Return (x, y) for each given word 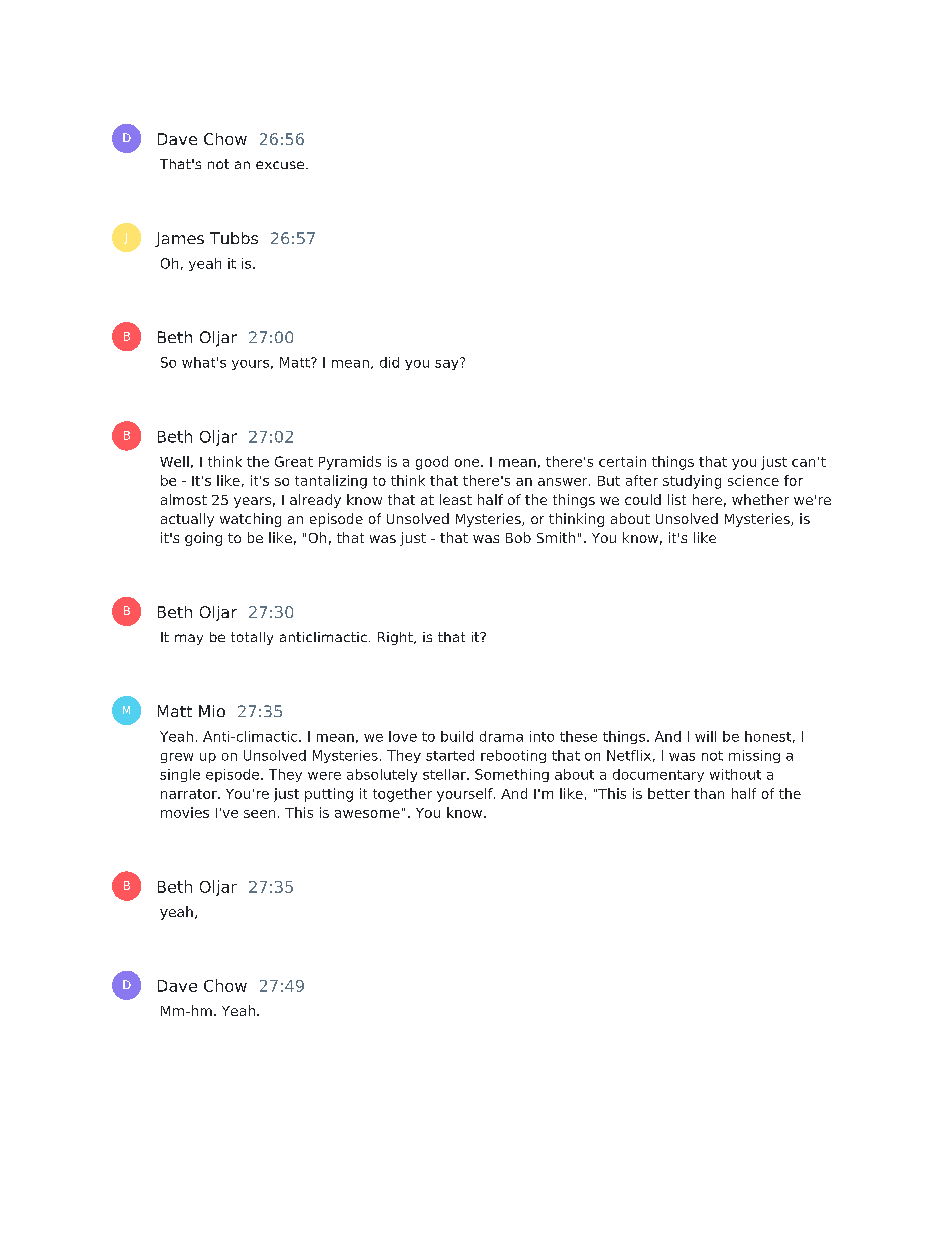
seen (259, 814)
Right (396, 638)
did (389, 362)
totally (252, 638)
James (179, 239)
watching (250, 520)
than (709, 793)
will (705, 736)
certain (622, 461)
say (448, 364)
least (456, 499)
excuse (280, 165)
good (432, 463)
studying (692, 482)
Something (512, 775)
